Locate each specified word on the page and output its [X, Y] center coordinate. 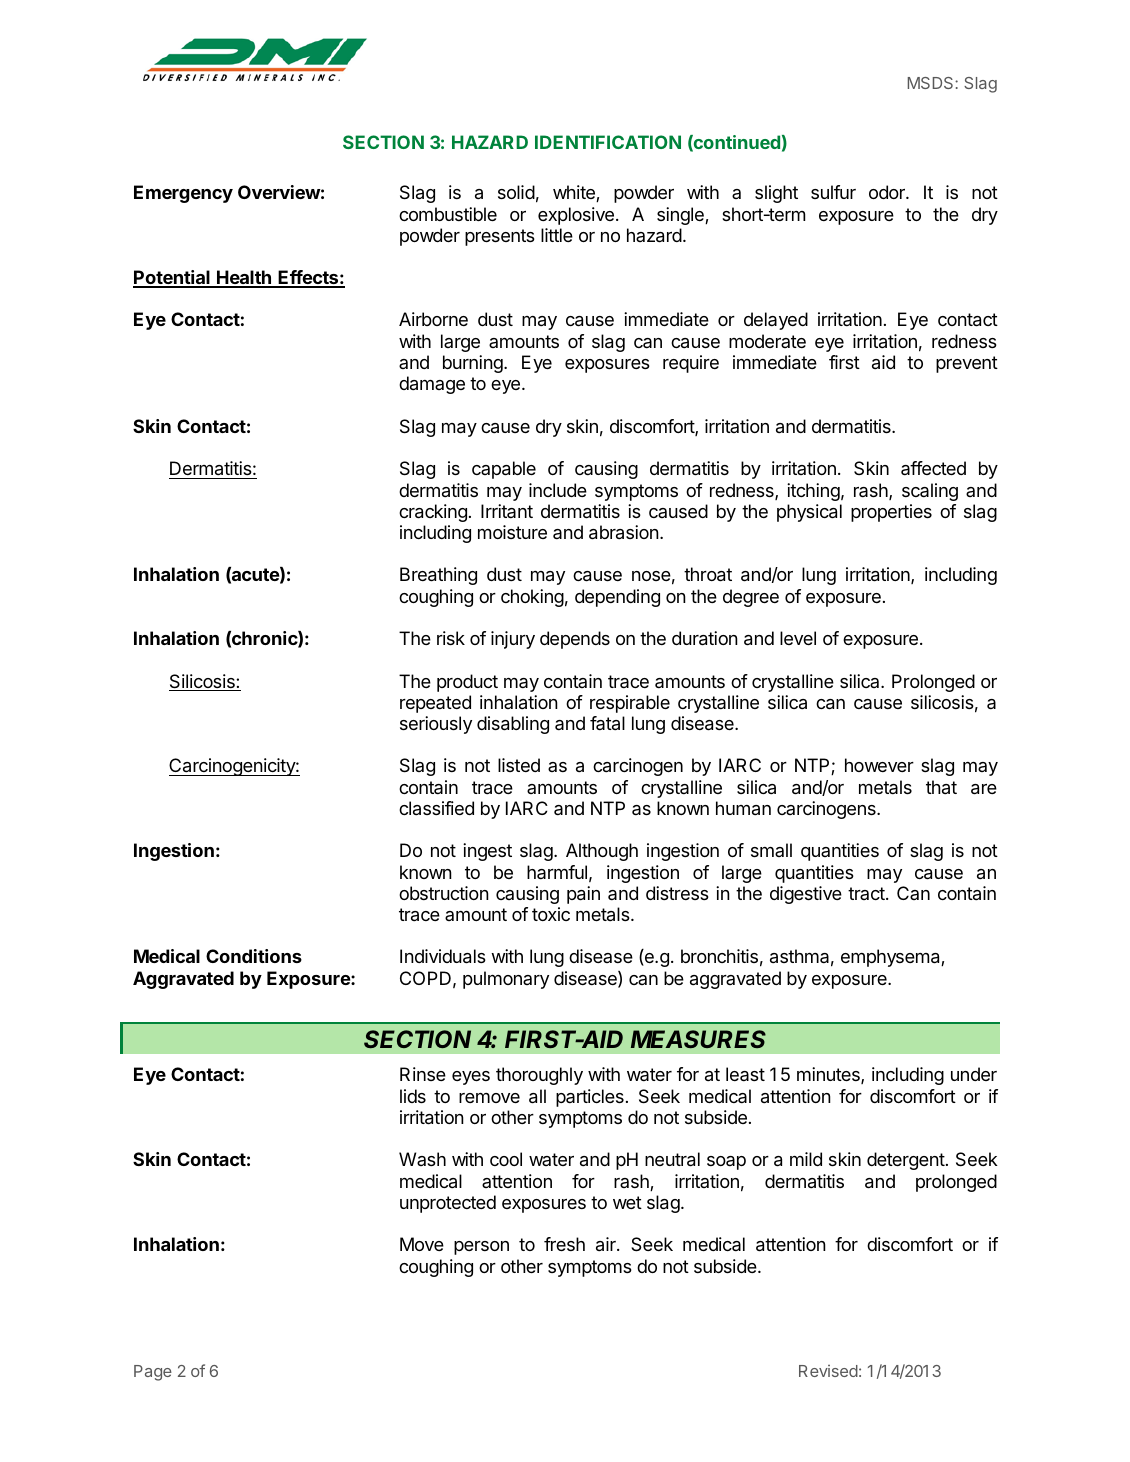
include [558, 490]
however [879, 765]
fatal [607, 723]
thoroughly [539, 1076]
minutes [829, 1075]
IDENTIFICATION [608, 142]
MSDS [932, 83]
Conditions [254, 956]
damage [432, 385]
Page [153, 1373]
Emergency [183, 194]
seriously [436, 725]
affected [933, 468]
